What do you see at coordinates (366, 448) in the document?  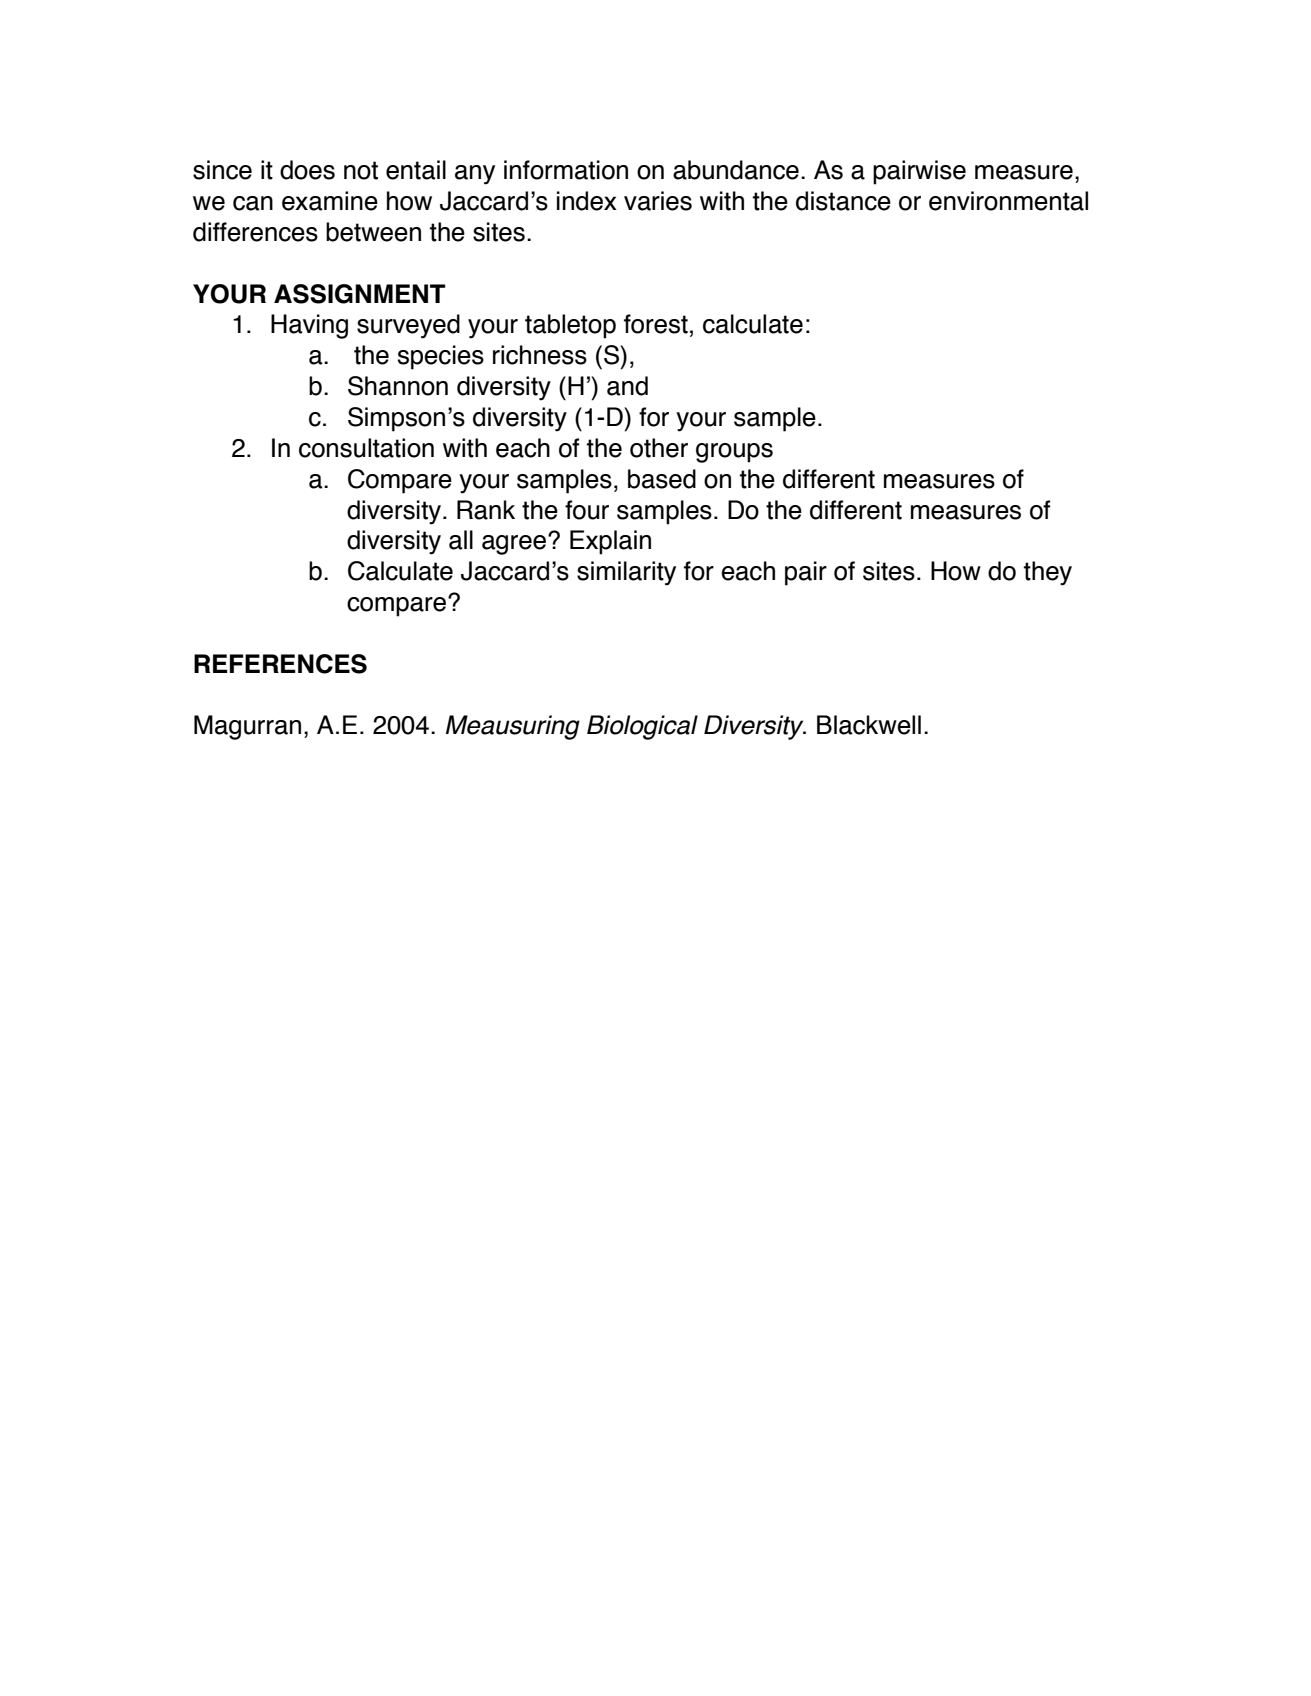 I see `consultation` at bounding box center [366, 448].
